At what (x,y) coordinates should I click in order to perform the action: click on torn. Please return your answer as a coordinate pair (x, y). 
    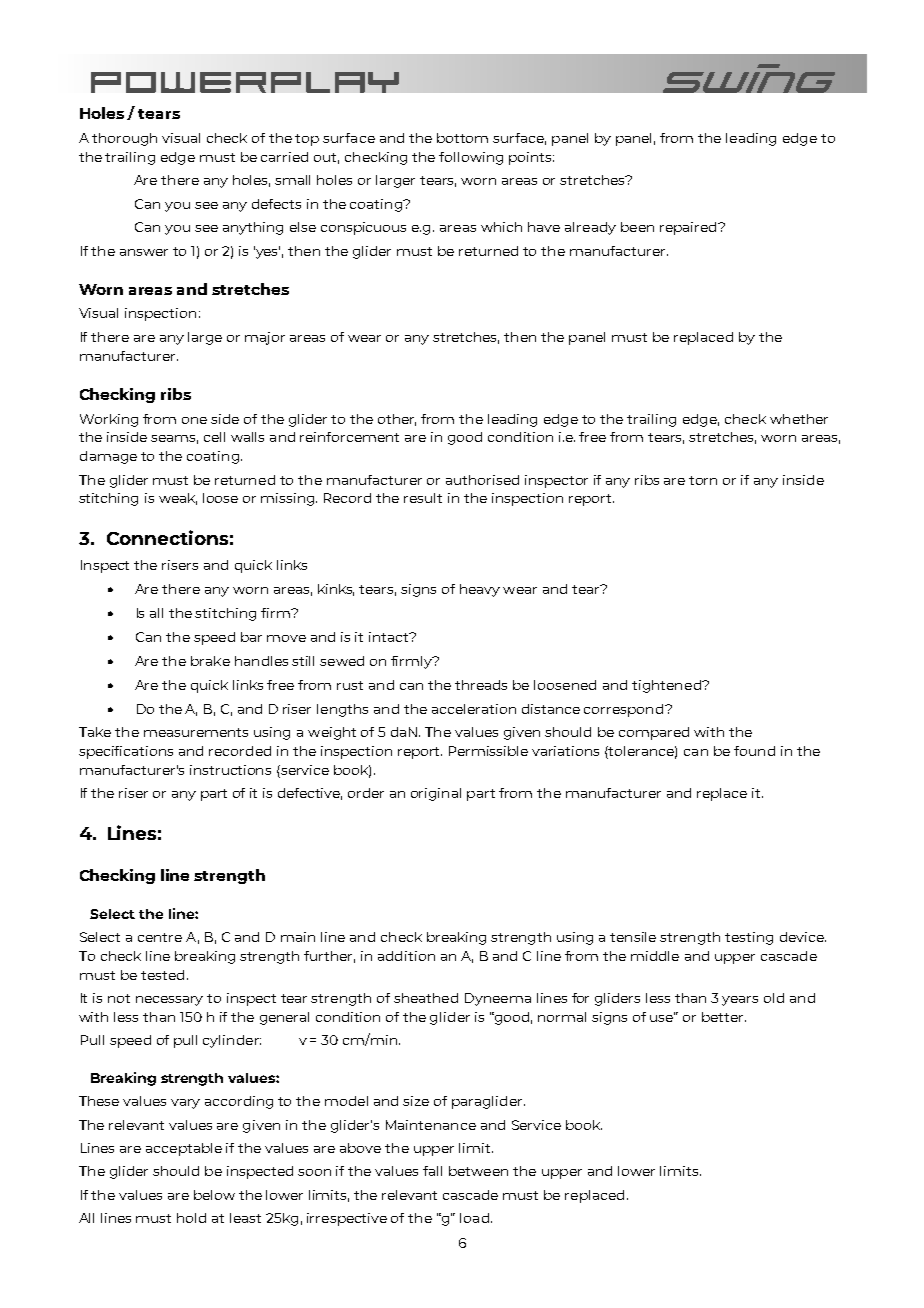
    Looking at the image, I should click on (703, 480).
